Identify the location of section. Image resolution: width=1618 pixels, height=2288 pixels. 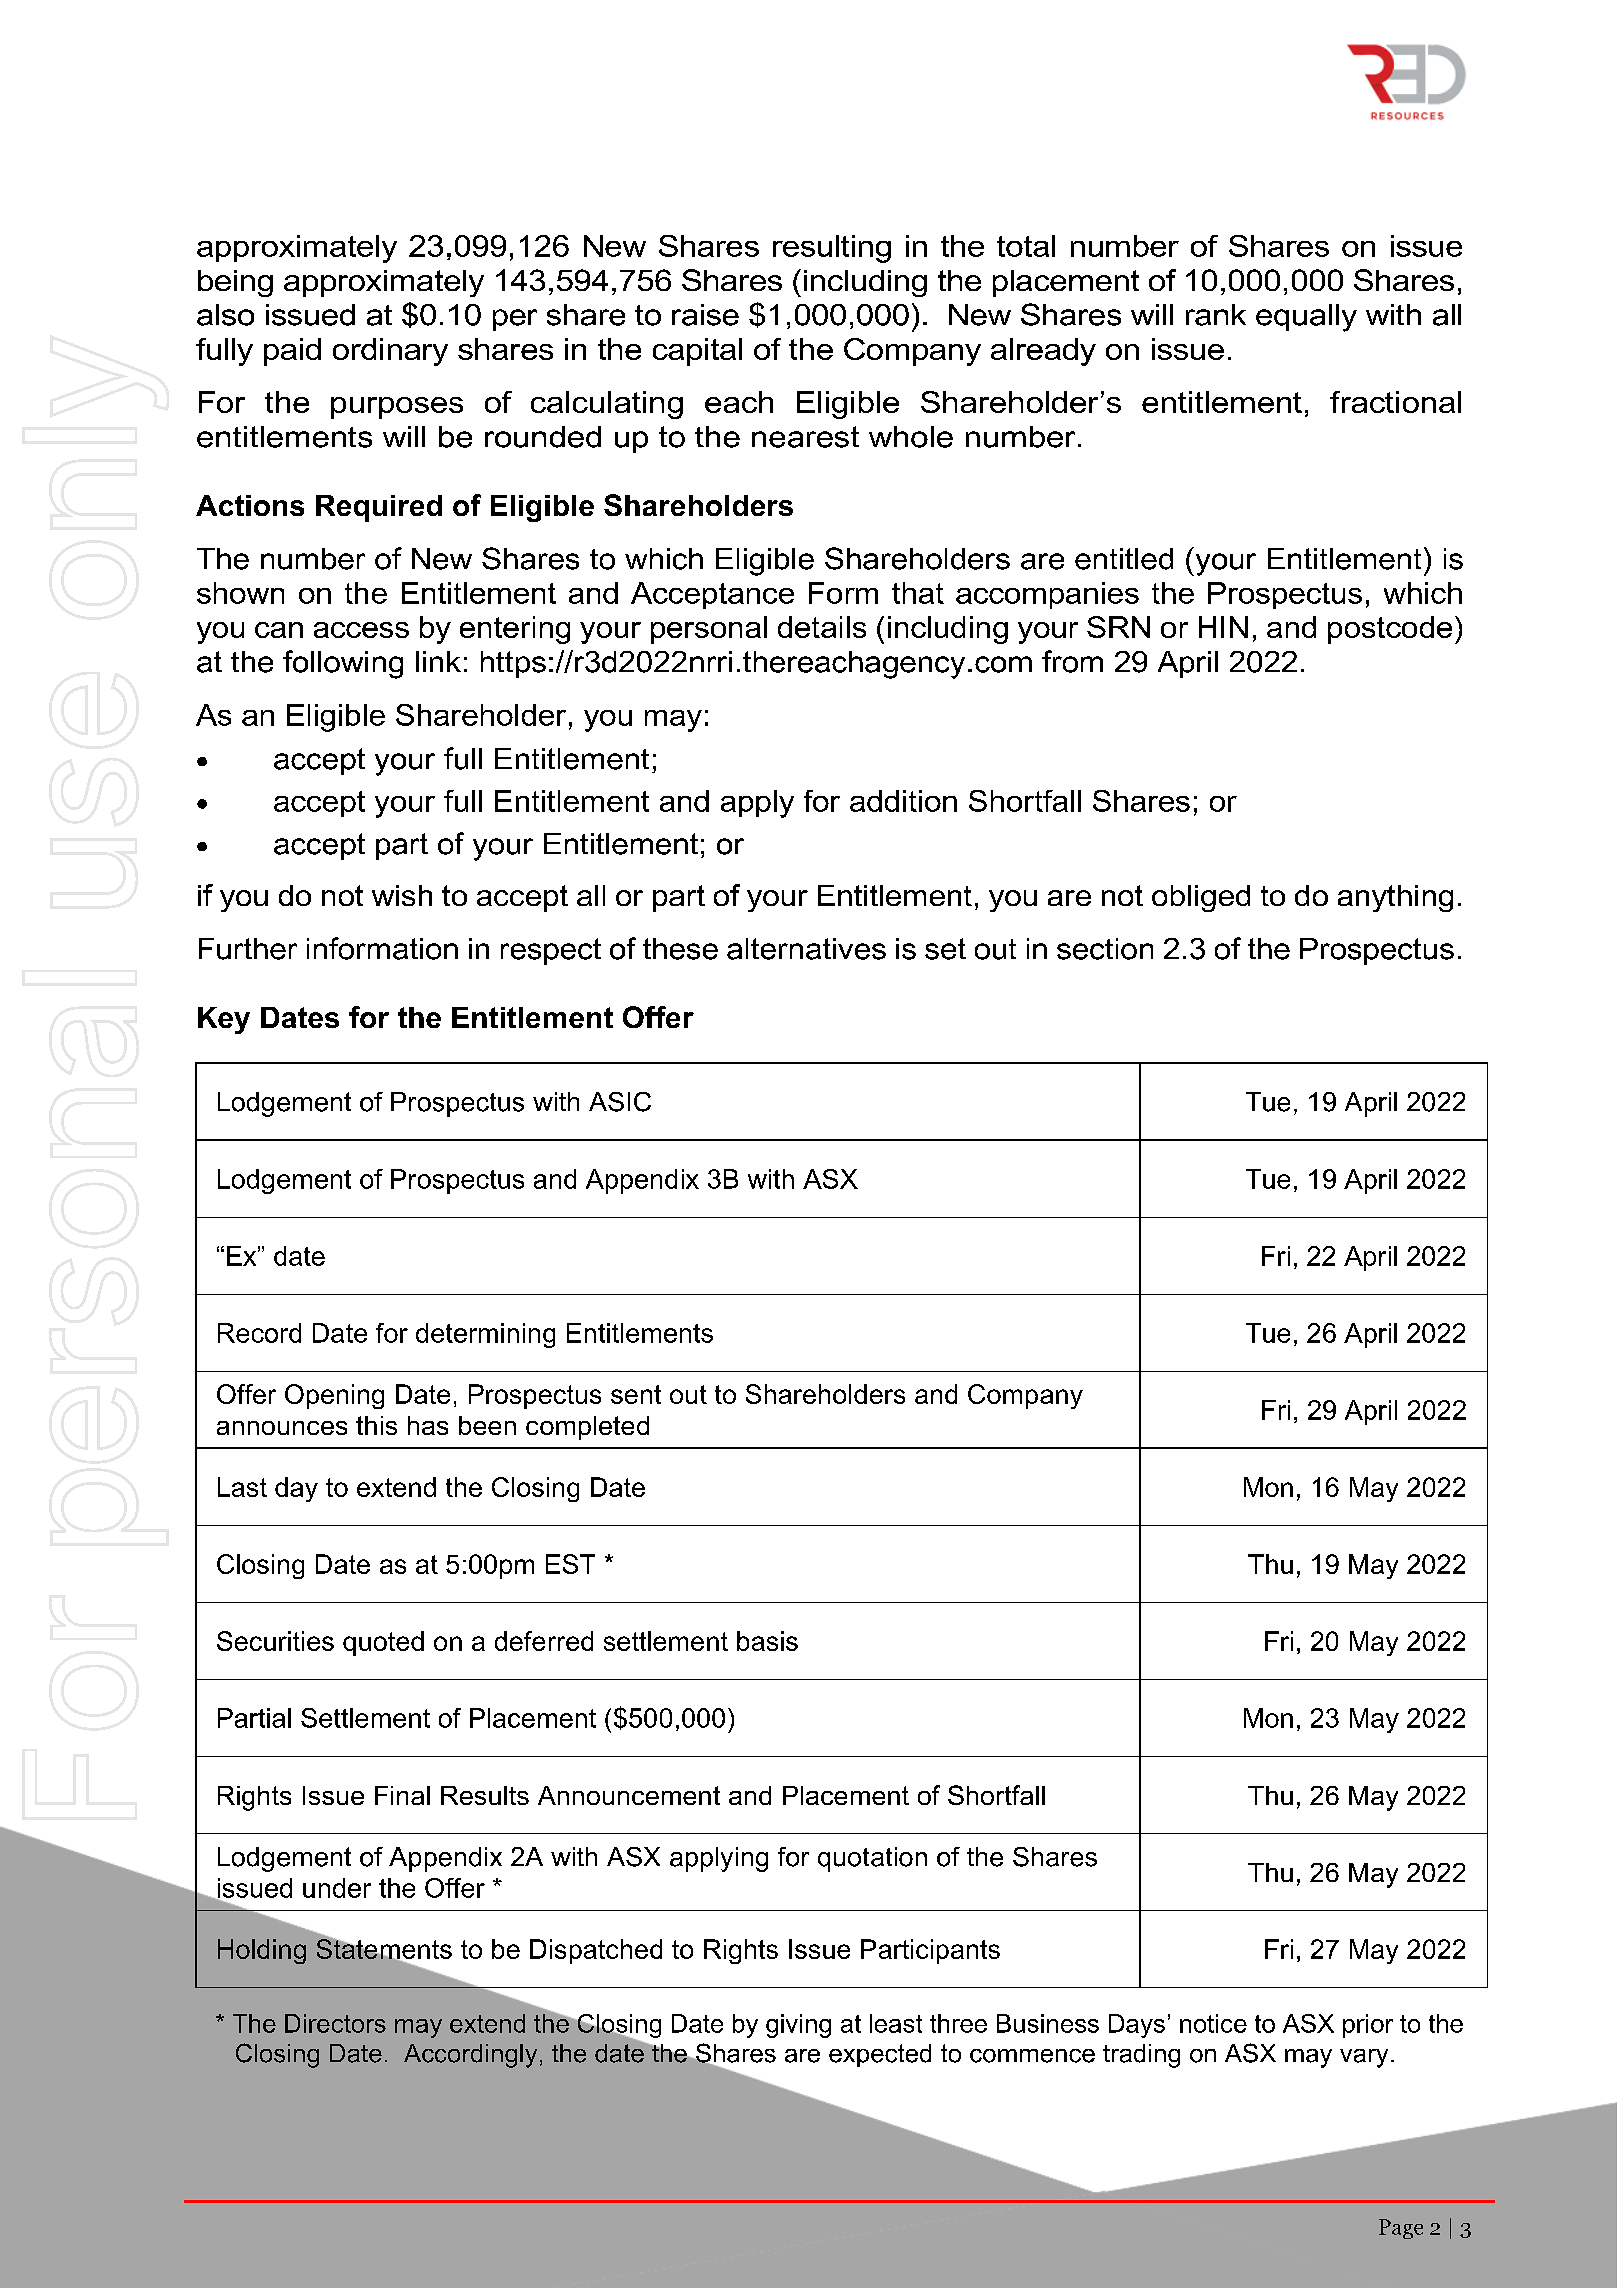
(1105, 949).
